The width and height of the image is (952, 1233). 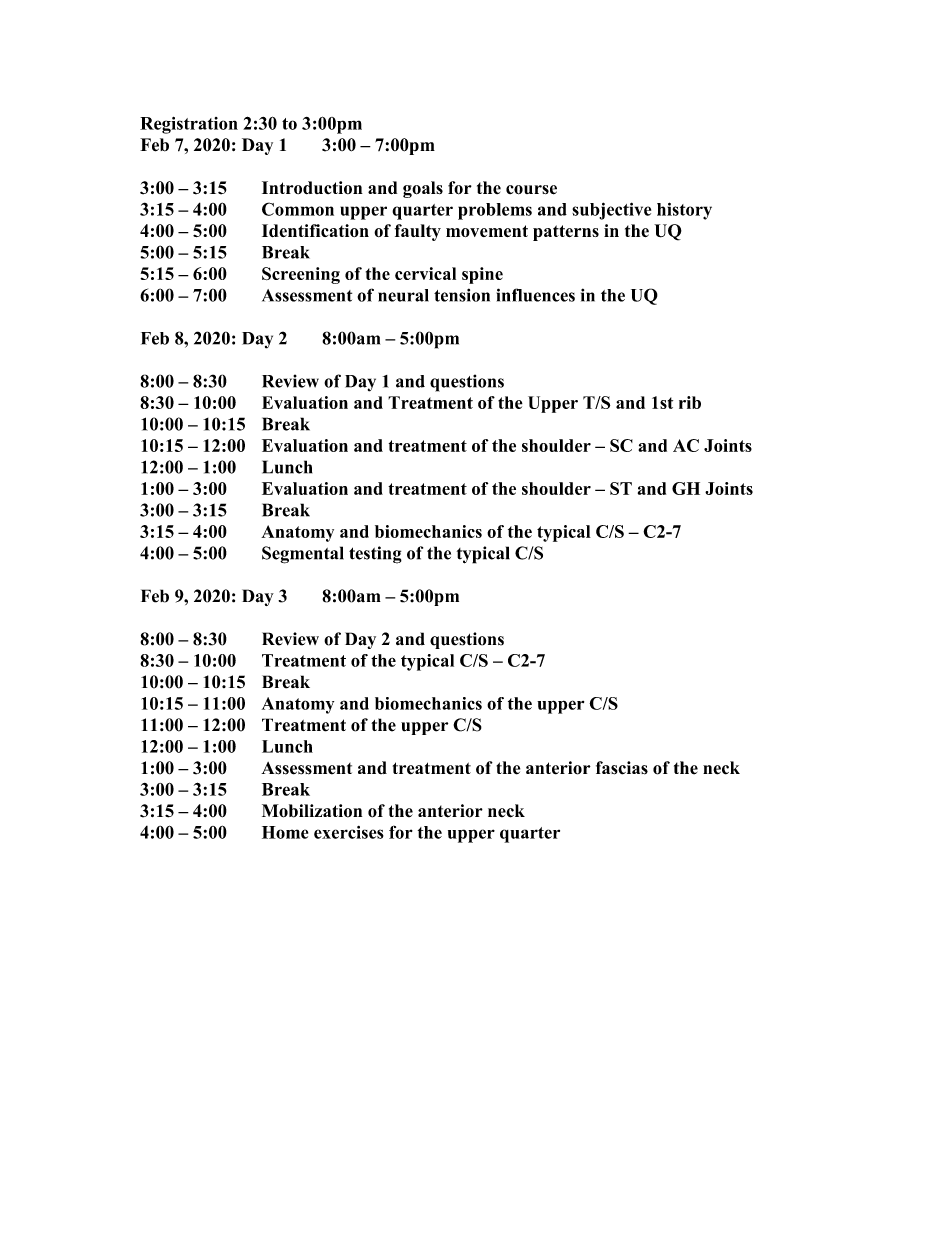 What do you see at coordinates (189, 125) in the image?
I see `Registration` at bounding box center [189, 125].
